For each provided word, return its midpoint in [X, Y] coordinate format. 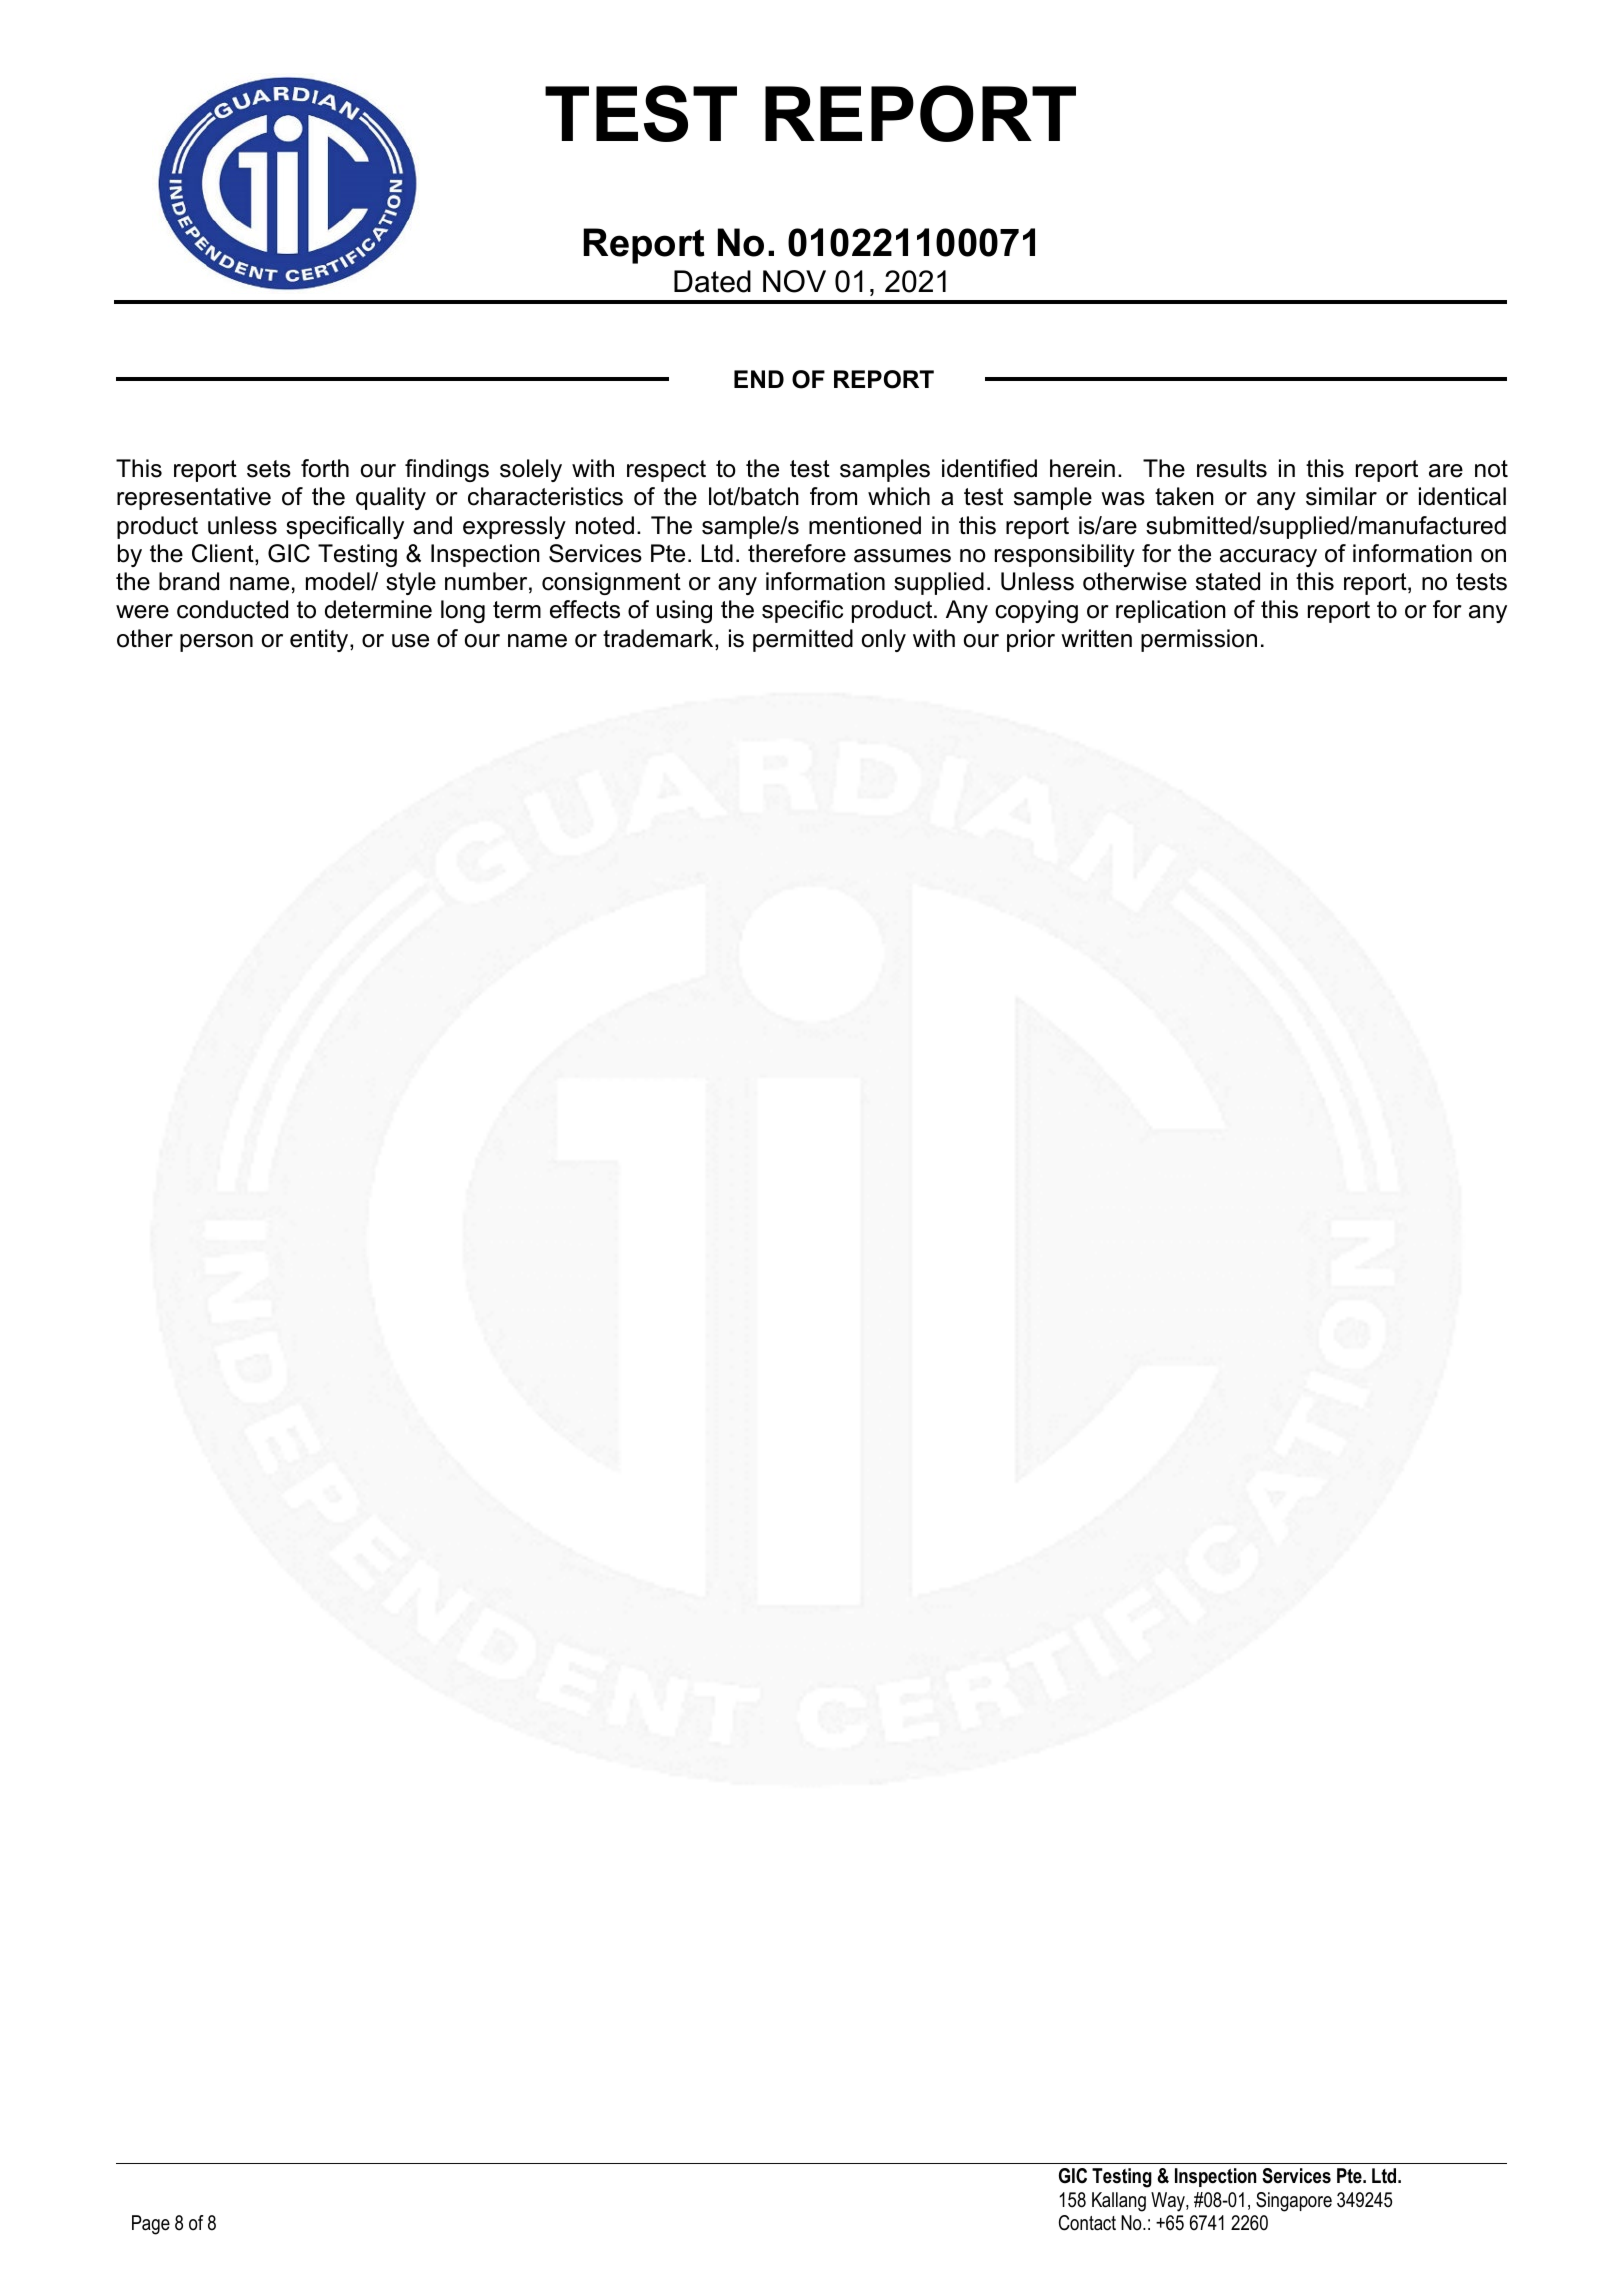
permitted [803, 640]
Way [1169, 2202]
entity [320, 640]
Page [151, 2225]
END [759, 379]
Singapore [1294, 2202]
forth [325, 468]
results [1232, 468]
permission [1199, 640]
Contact [1087, 2223]
